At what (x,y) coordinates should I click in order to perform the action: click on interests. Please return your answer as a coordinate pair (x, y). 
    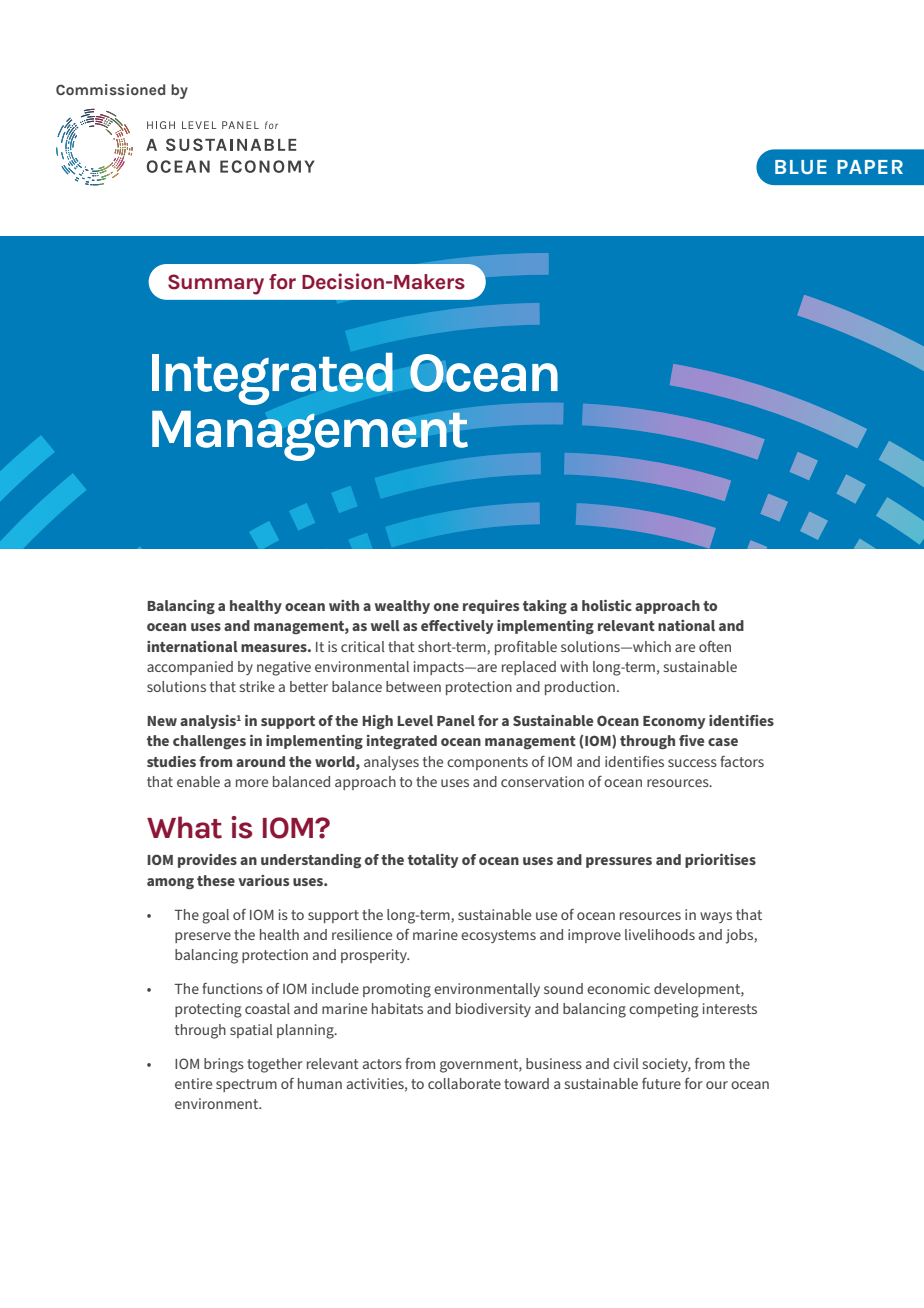
    Looking at the image, I should click on (730, 1008).
